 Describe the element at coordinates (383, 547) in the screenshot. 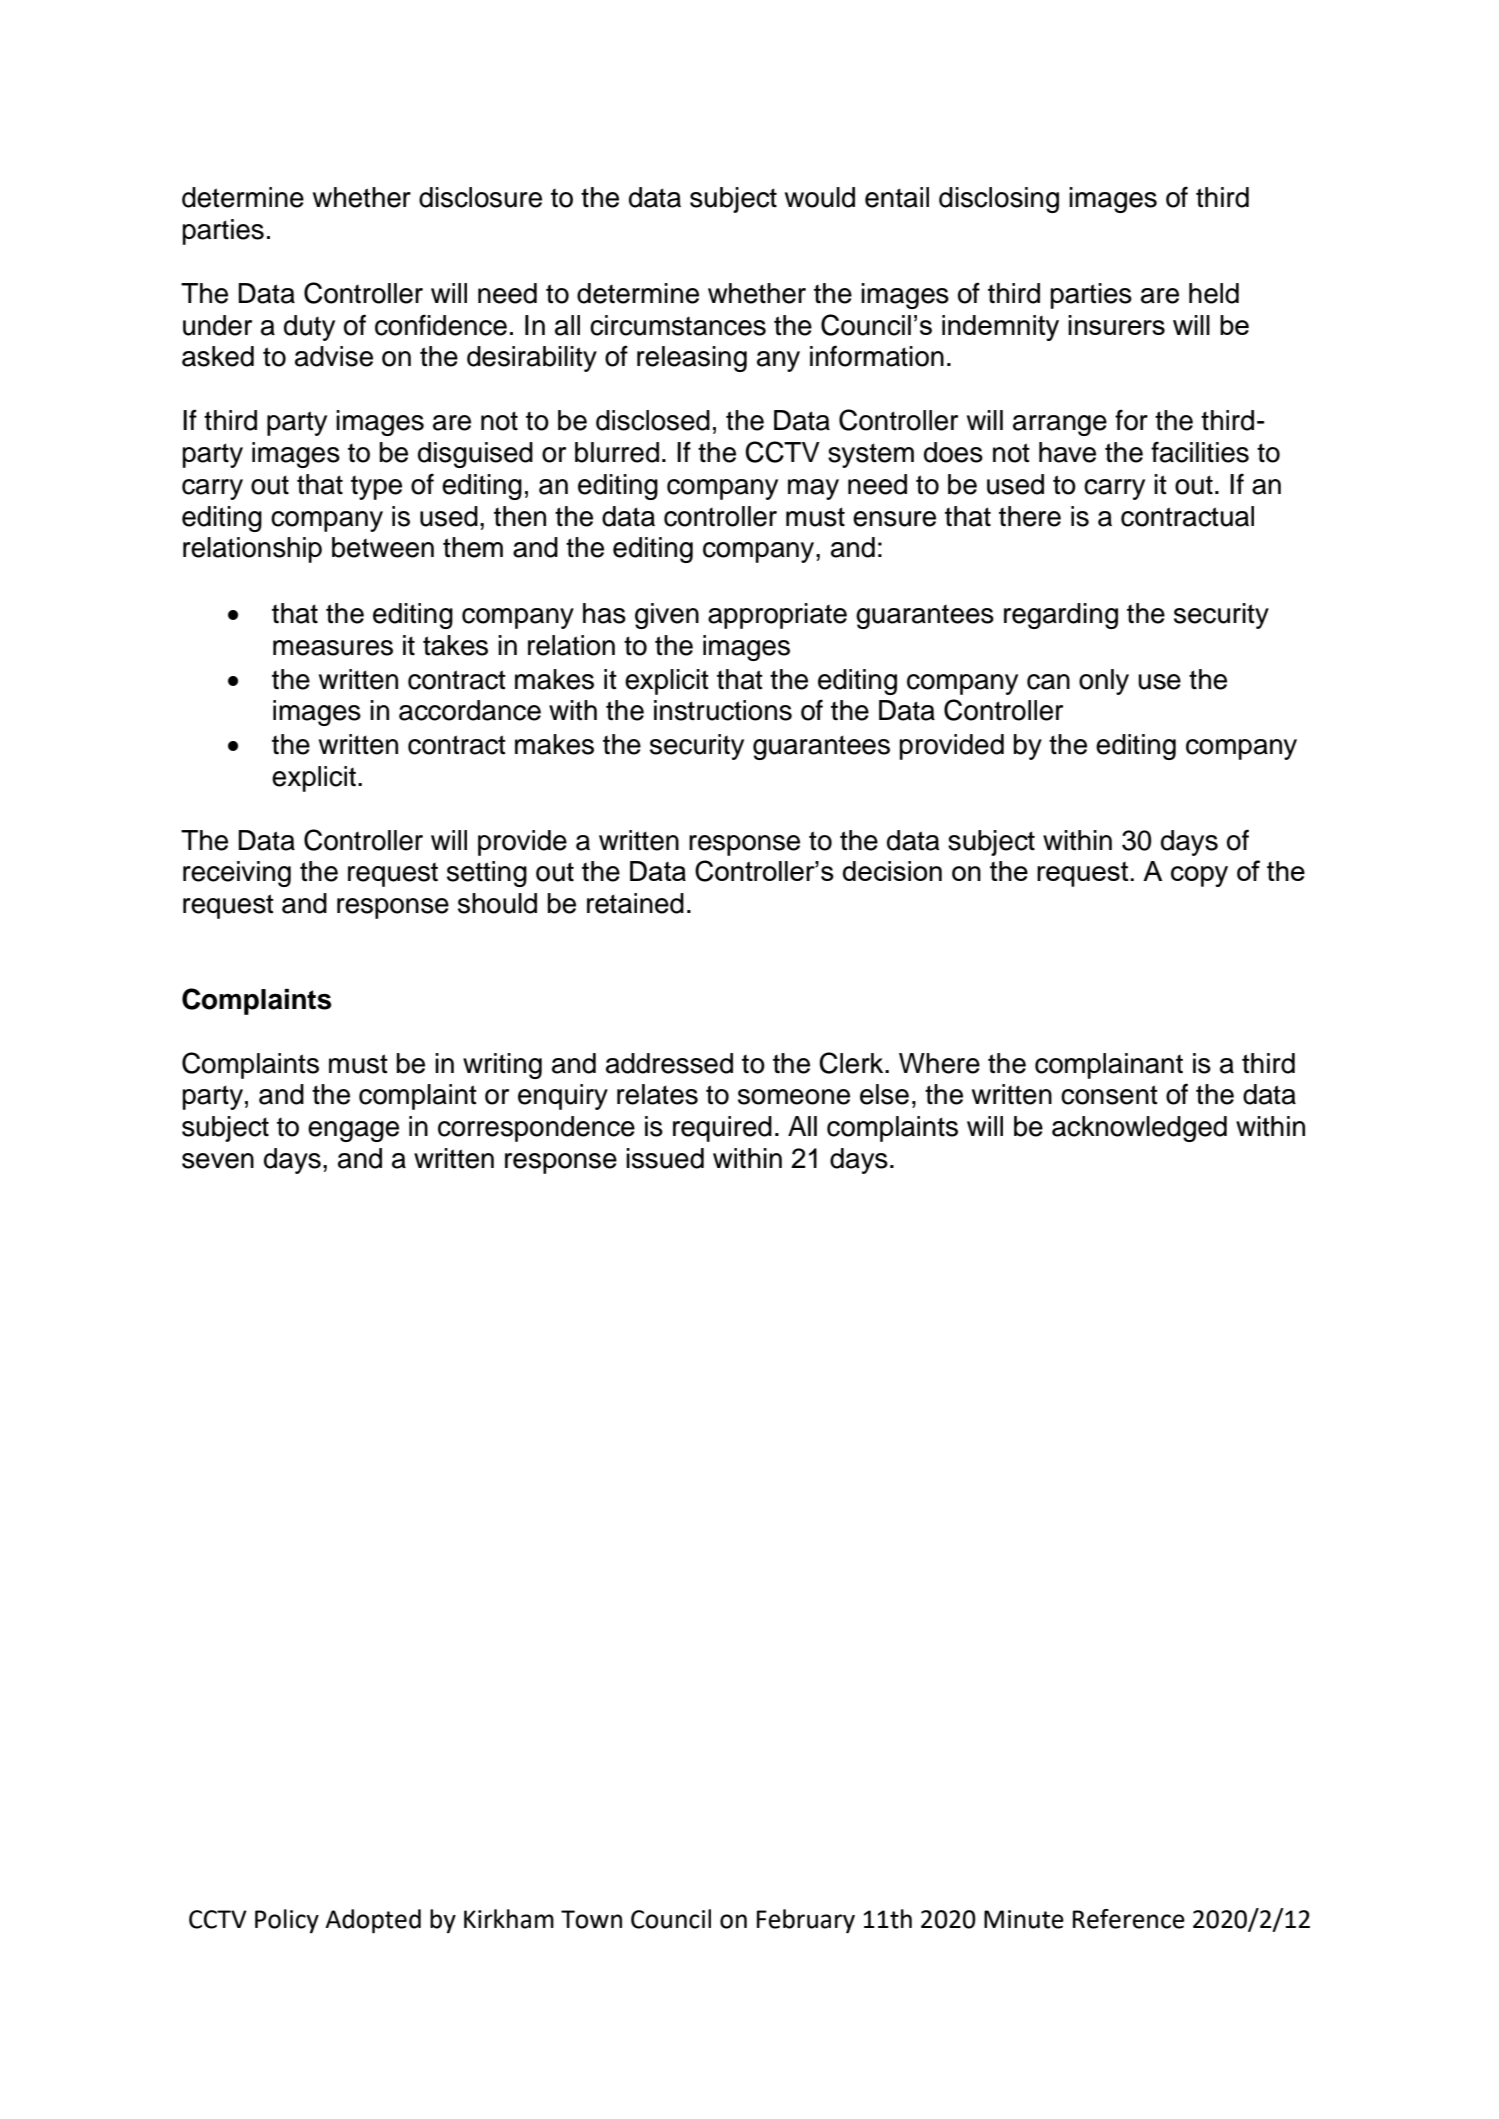

I see `between` at that location.
